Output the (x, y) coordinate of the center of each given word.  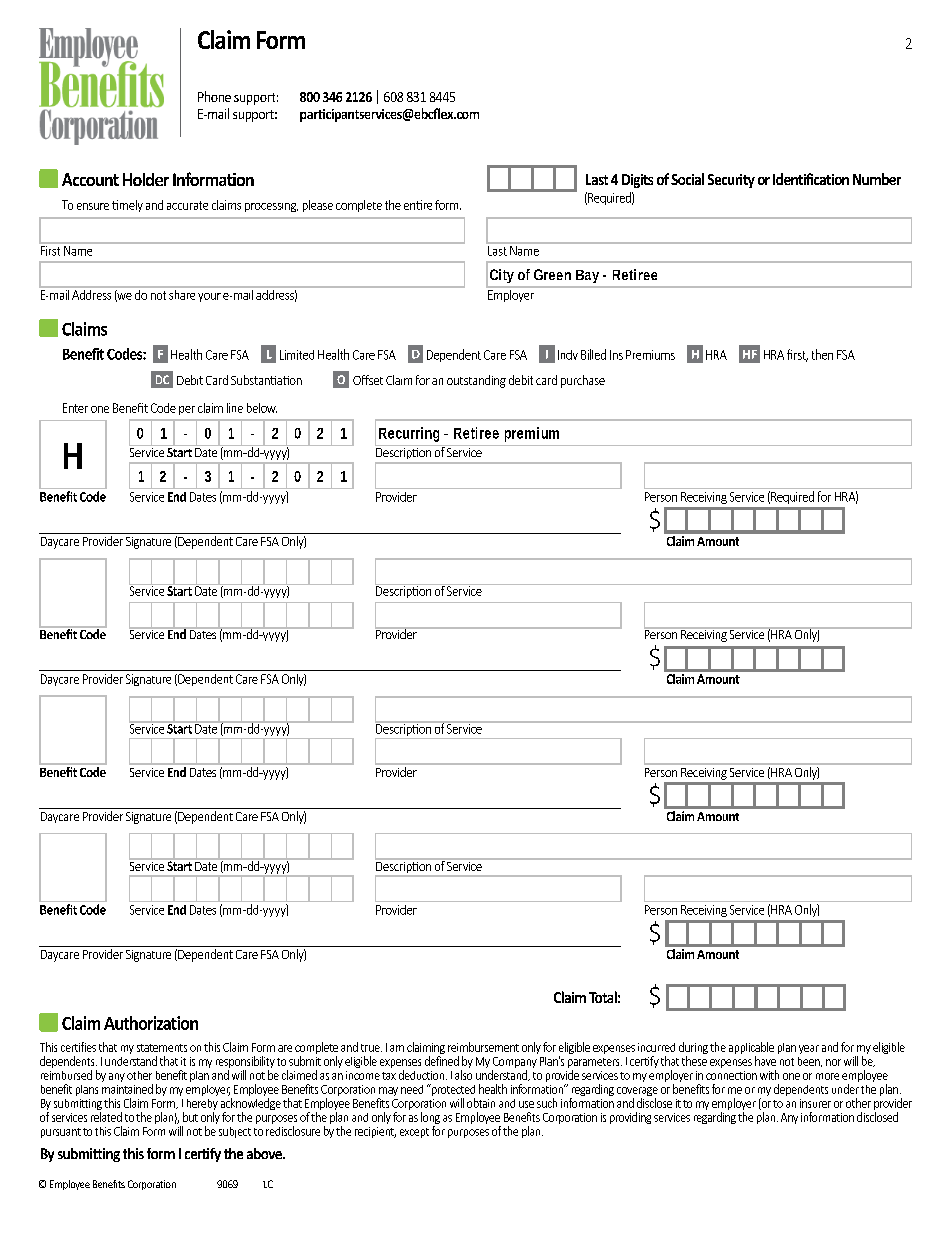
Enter (75, 408)
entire (418, 205)
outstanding (476, 381)
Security (731, 181)
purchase (583, 381)
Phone (214, 96)
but (190, 1117)
